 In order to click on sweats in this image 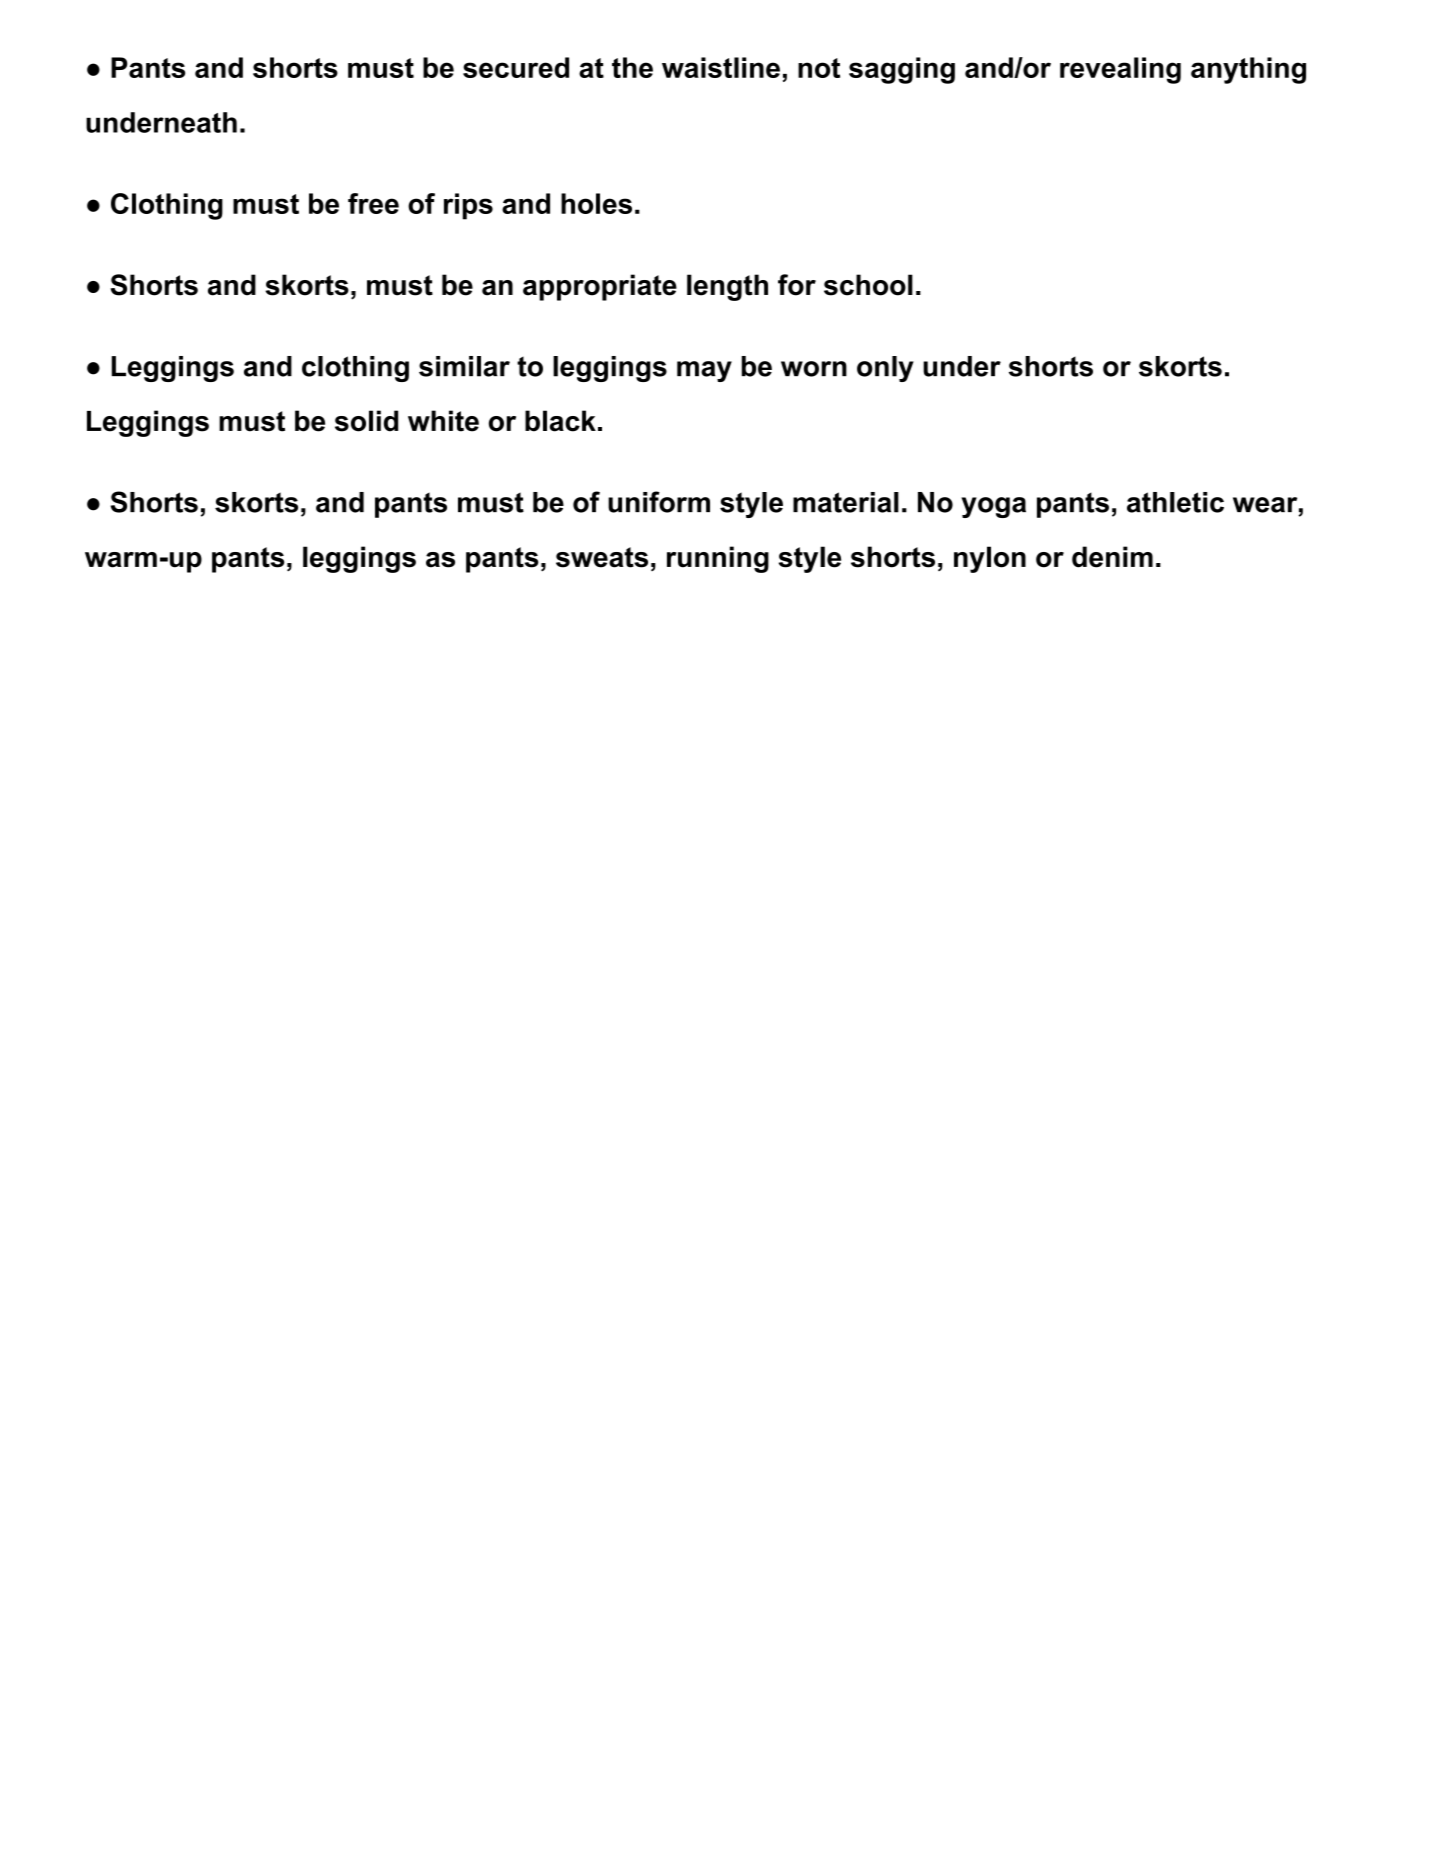, I will do `click(602, 557)`.
